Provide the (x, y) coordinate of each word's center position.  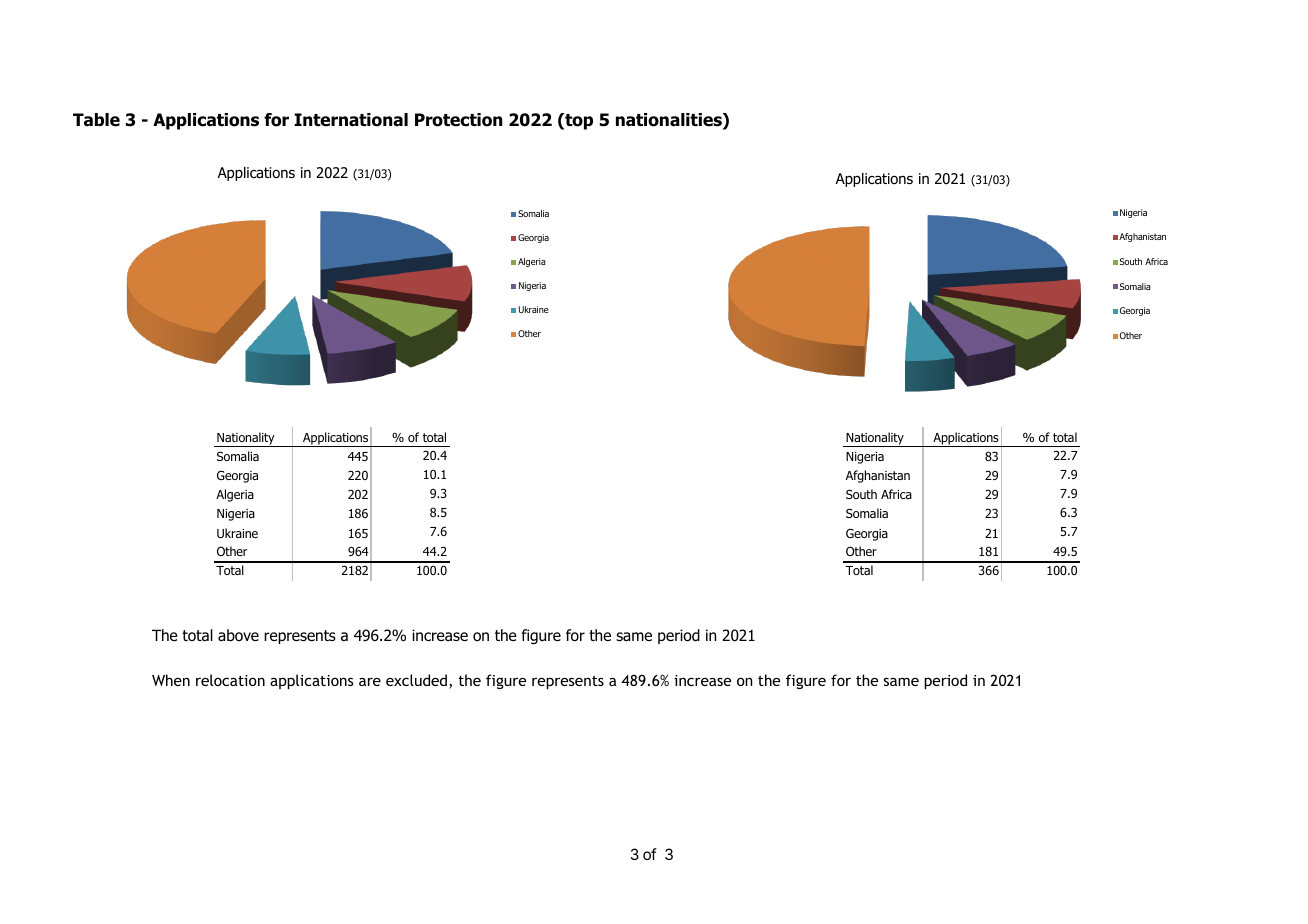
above (238, 635)
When (171, 680)
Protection (458, 120)
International (351, 120)
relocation (230, 680)
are (370, 681)
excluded (418, 681)
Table (96, 120)
